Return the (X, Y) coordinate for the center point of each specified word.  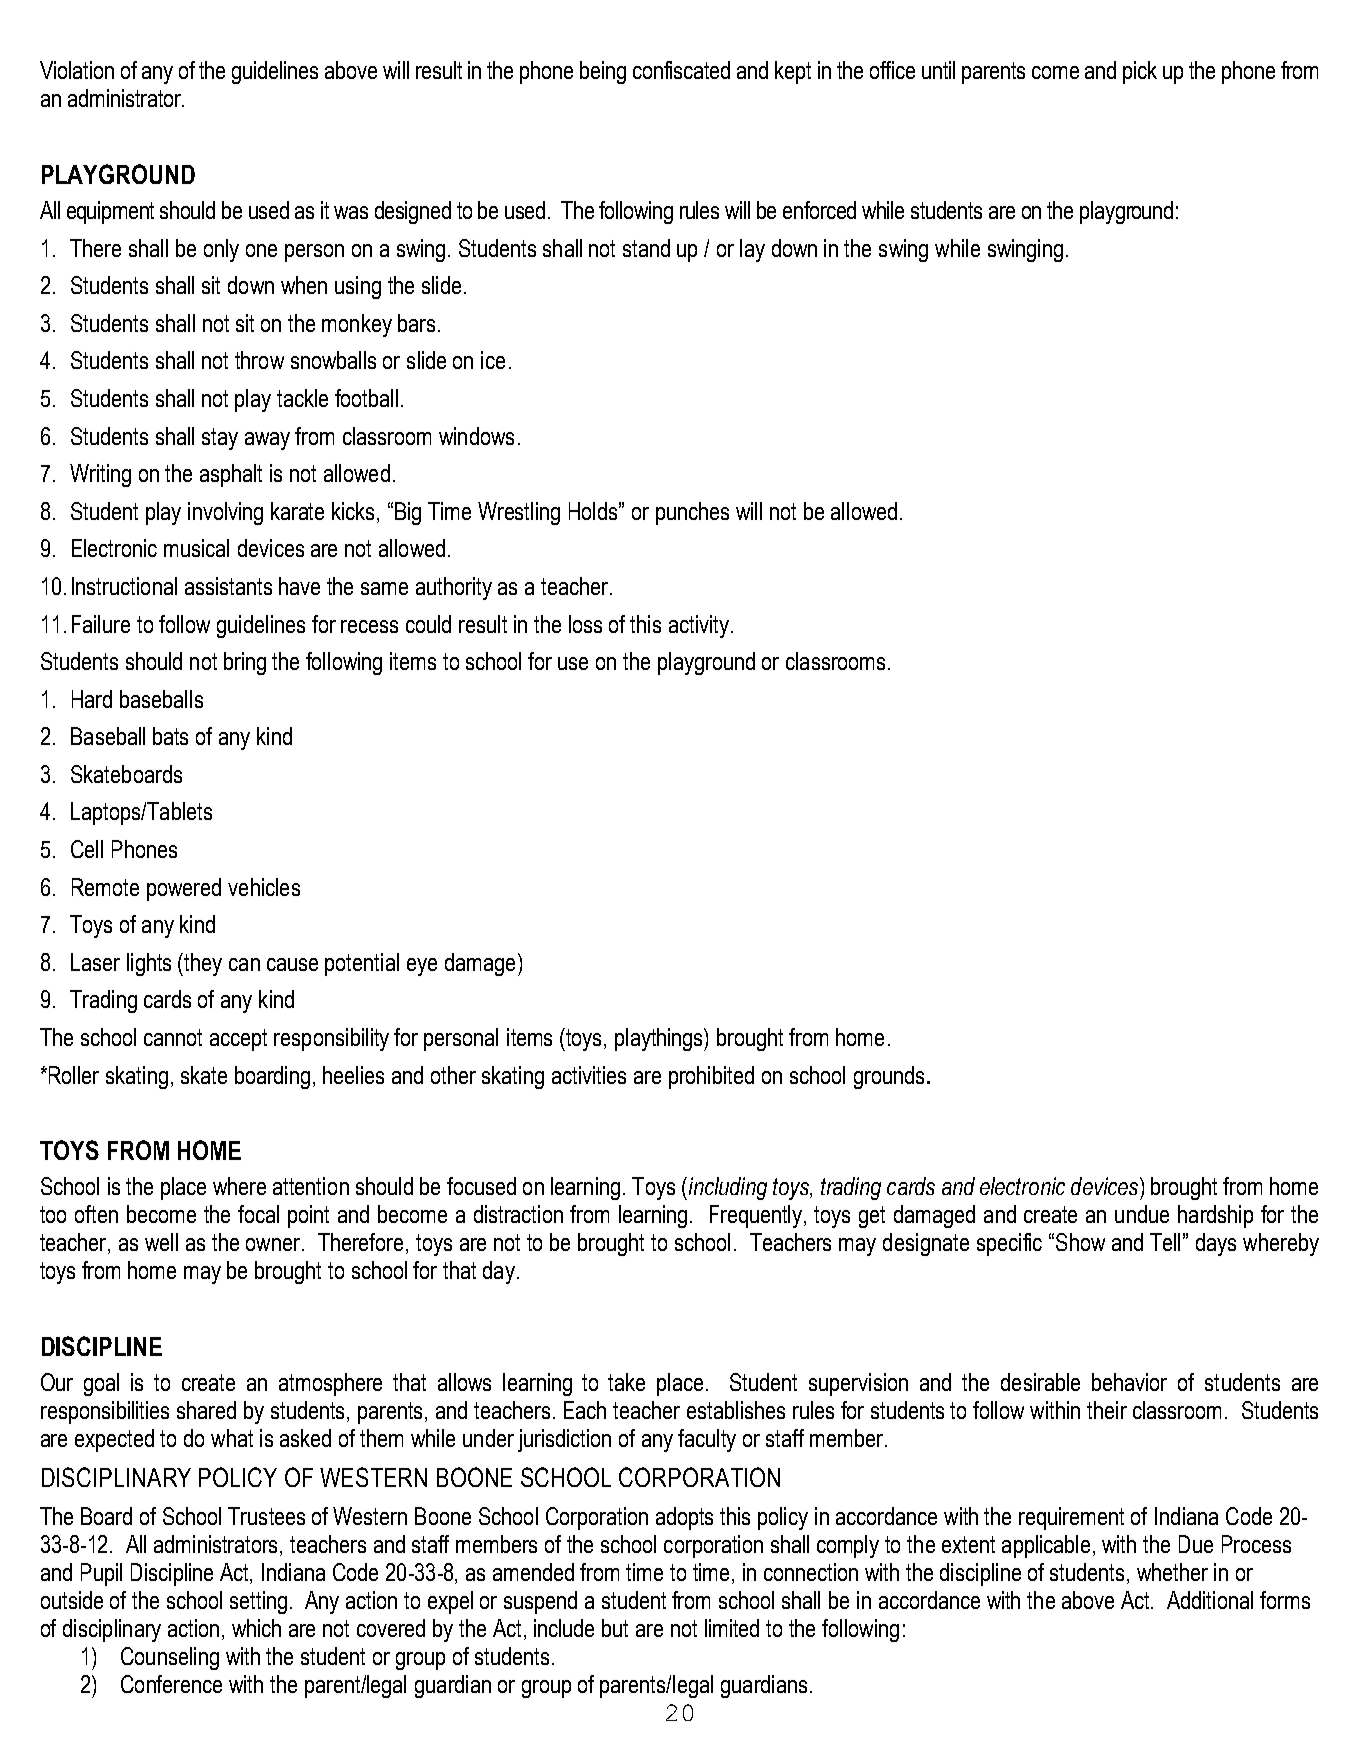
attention (311, 1186)
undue (1142, 1214)
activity (699, 626)
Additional (1210, 1600)
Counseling (170, 1658)
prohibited (711, 1077)
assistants (228, 586)
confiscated (681, 70)
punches (692, 513)
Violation (77, 70)
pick (1140, 72)
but (615, 1628)
